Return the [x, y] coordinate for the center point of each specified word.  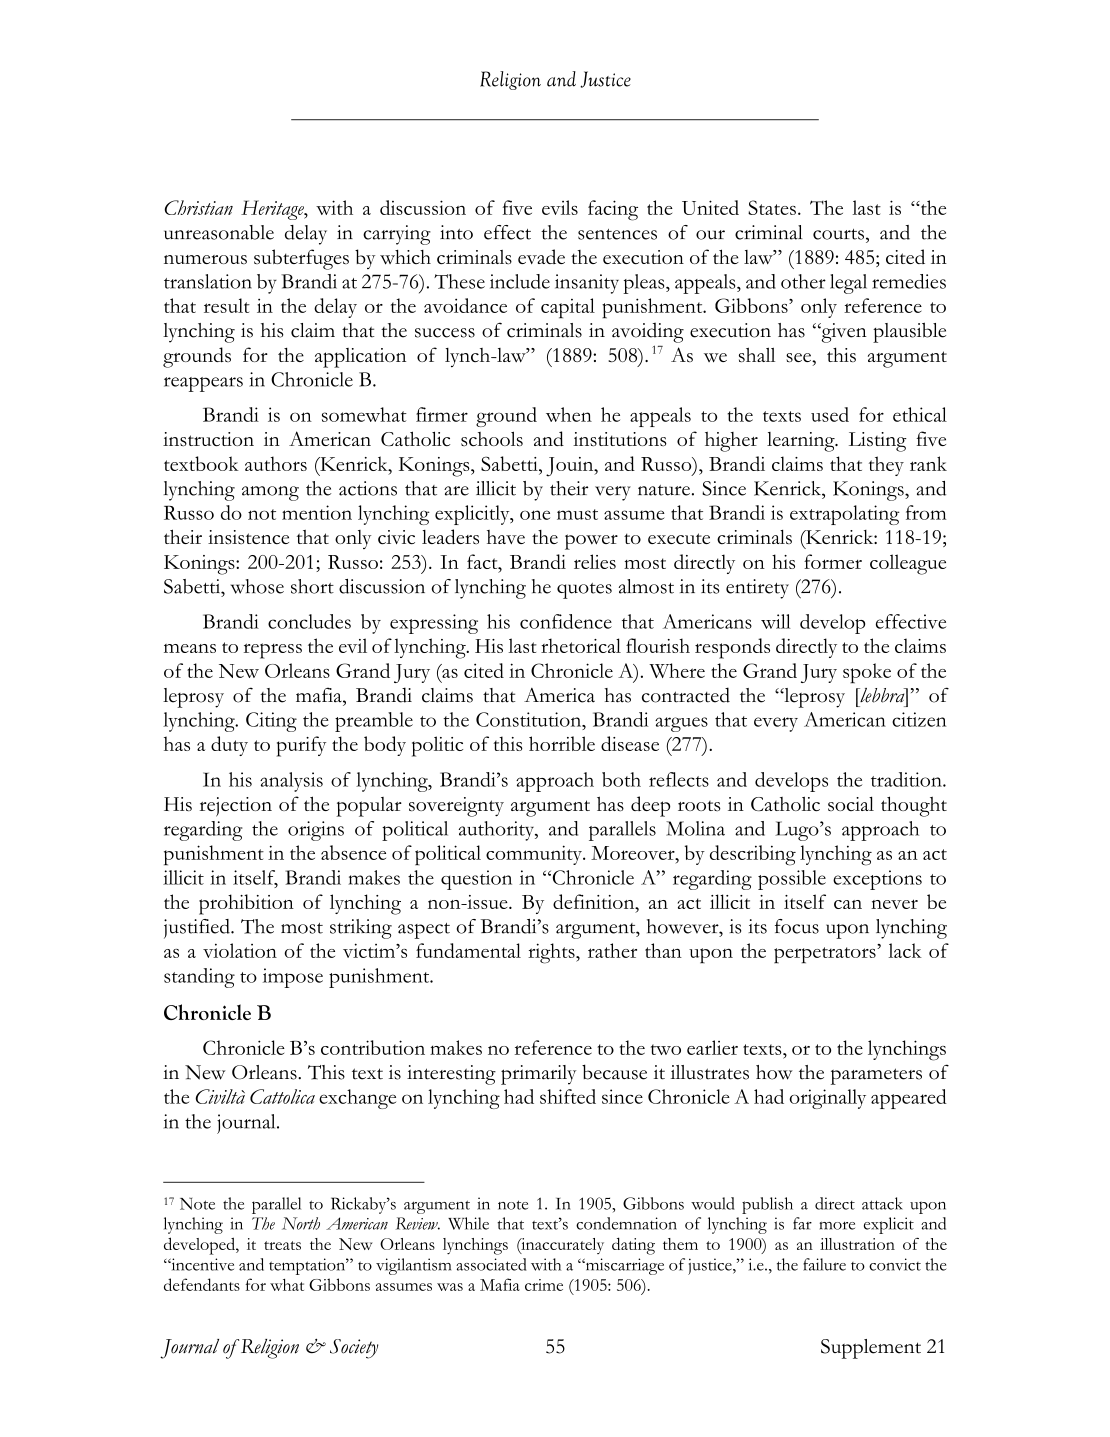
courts [838, 234]
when [569, 414]
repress [273, 651]
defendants [202, 1284]
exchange [357, 1099]
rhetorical [581, 645]
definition [595, 903]
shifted [568, 1096]
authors [276, 463]
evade [541, 256]
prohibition [246, 904]
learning [802, 442]
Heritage [273, 210]
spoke [867, 673]
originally [827, 1099]
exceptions [877, 880]
